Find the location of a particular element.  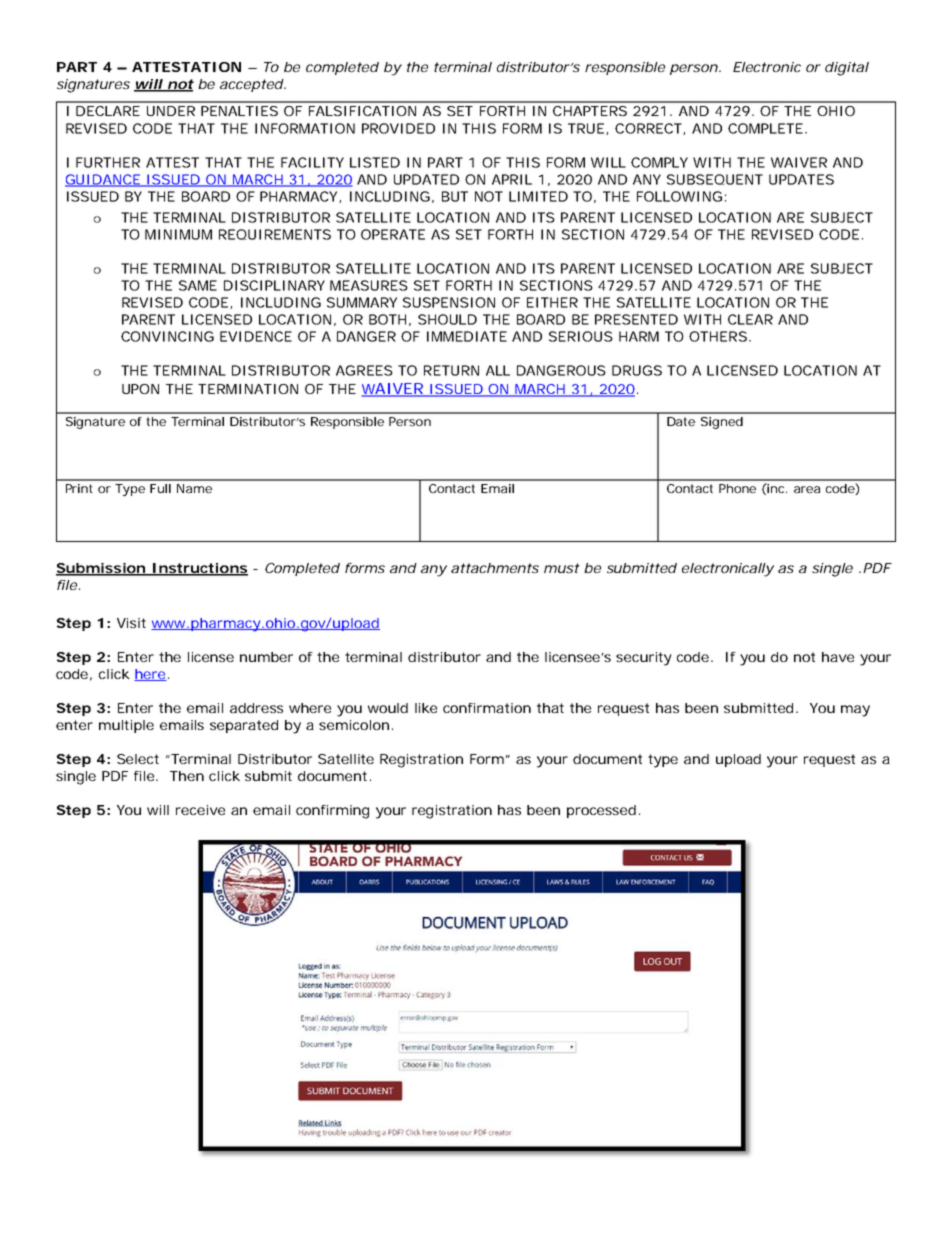

attachments is located at coordinates (495, 568).
